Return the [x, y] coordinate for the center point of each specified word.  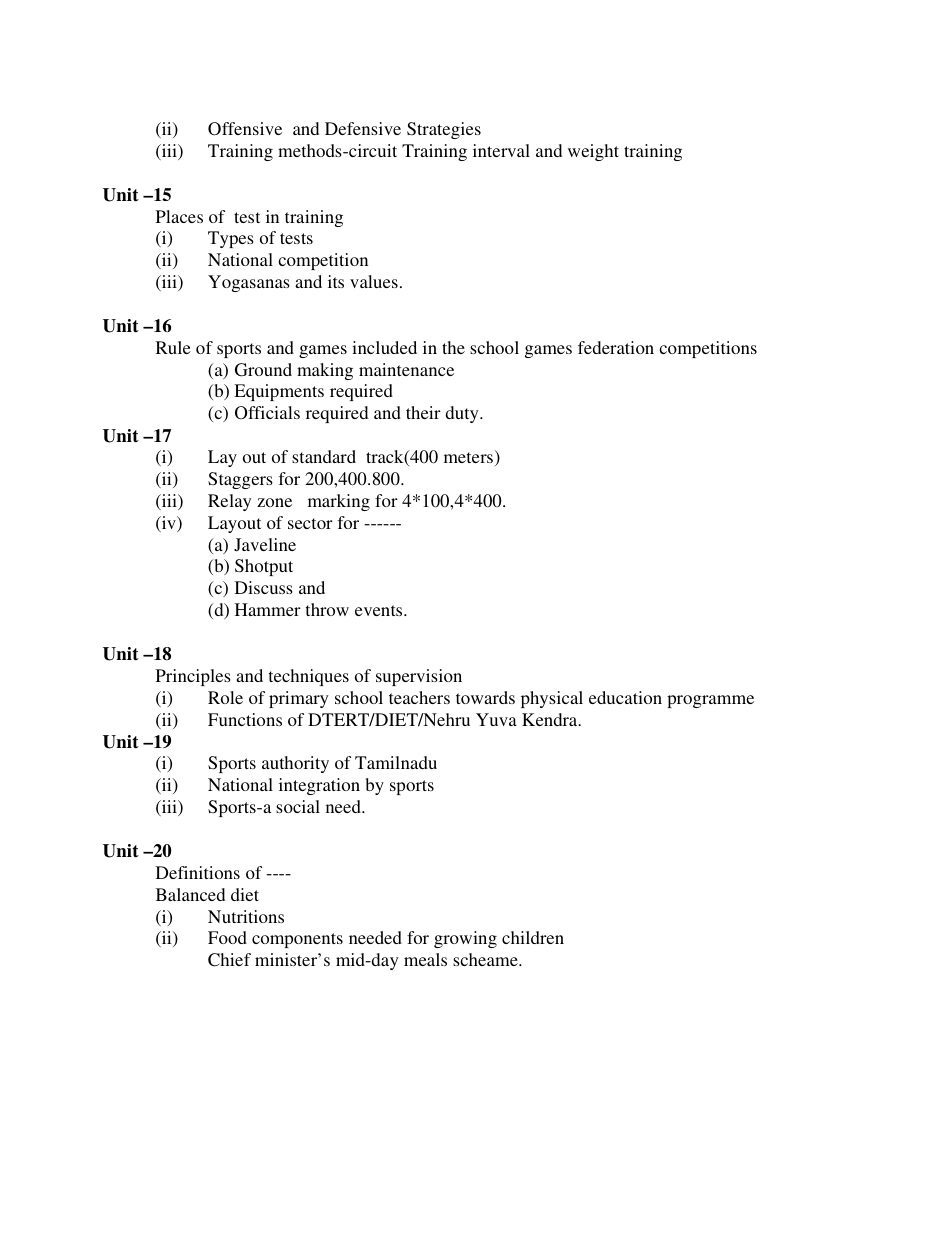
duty [463, 414]
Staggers [240, 480]
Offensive [245, 129]
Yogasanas [249, 283]
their [423, 412]
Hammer [268, 609]
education [625, 697]
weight [593, 152]
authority [295, 764]
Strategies [444, 130]
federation [616, 347]
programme [710, 701]
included [384, 347]
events [380, 610]
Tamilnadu [396, 762]
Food [227, 937]
